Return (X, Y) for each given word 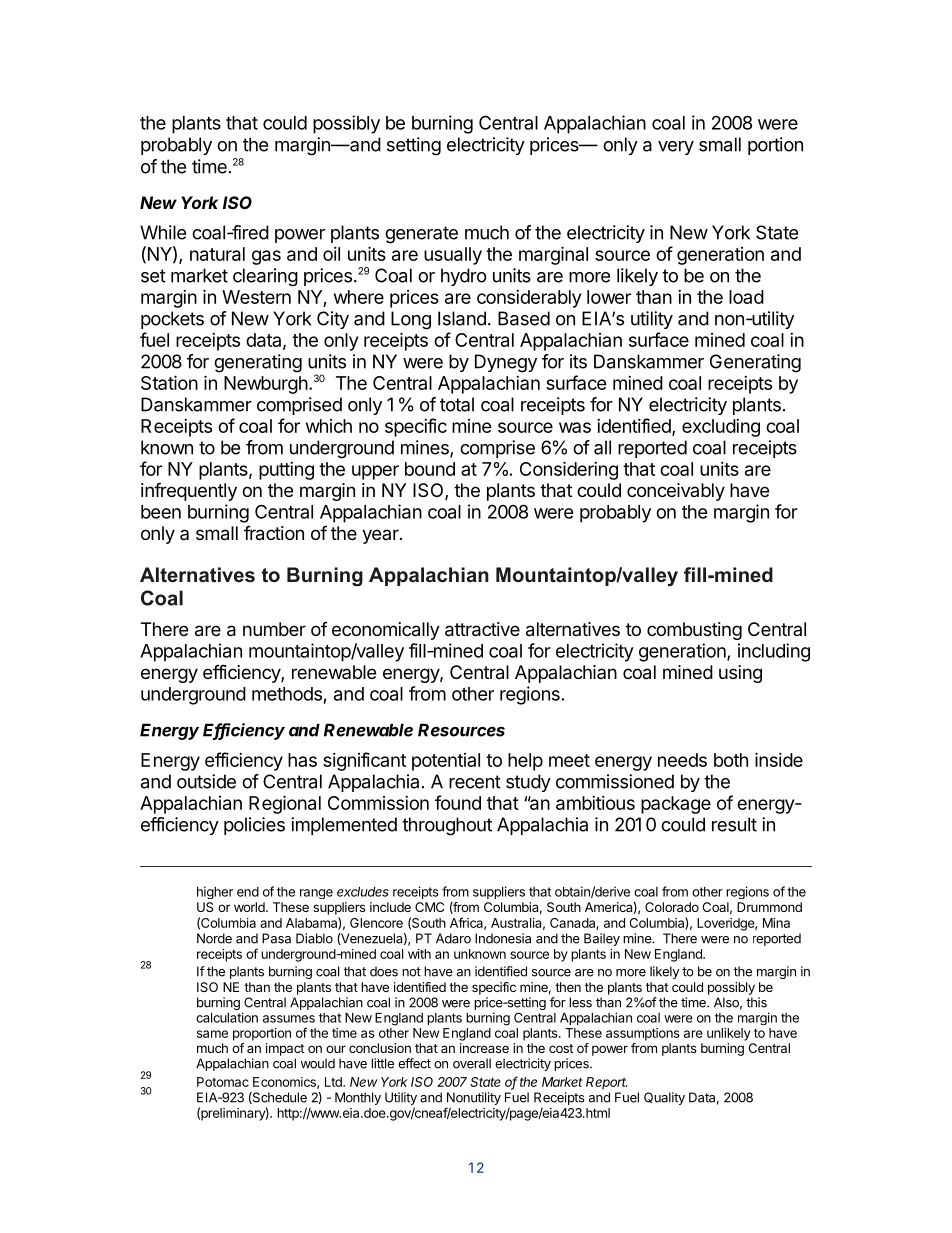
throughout (447, 826)
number (274, 629)
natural (217, 254)
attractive (482, 629)
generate (421, 235)
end (248, 892)
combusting (694, 631)
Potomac (223, 1082)
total (457, 404)
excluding (721, 428)
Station (169, 382)
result (734, 824)
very (676, 148)
